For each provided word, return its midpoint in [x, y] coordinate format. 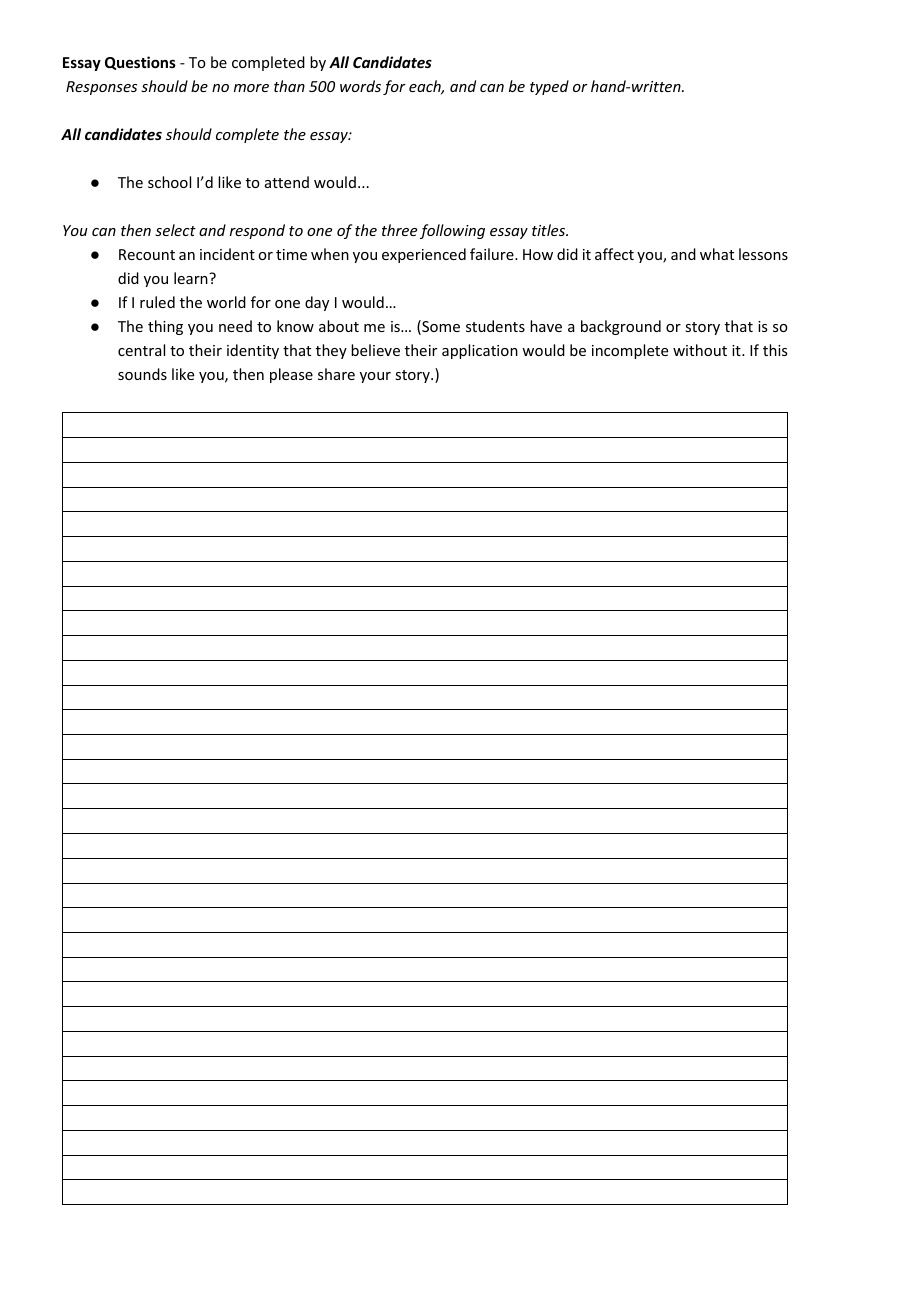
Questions [140, 63]
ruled [157, 302]
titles [550, 230]
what [717, 254]
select [175, 230]
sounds [142, 374]
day [317, 303]
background [621, 327]
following [452, 231]
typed [549, 87]
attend [287, 182]
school [169, 182]
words [360, 86]
